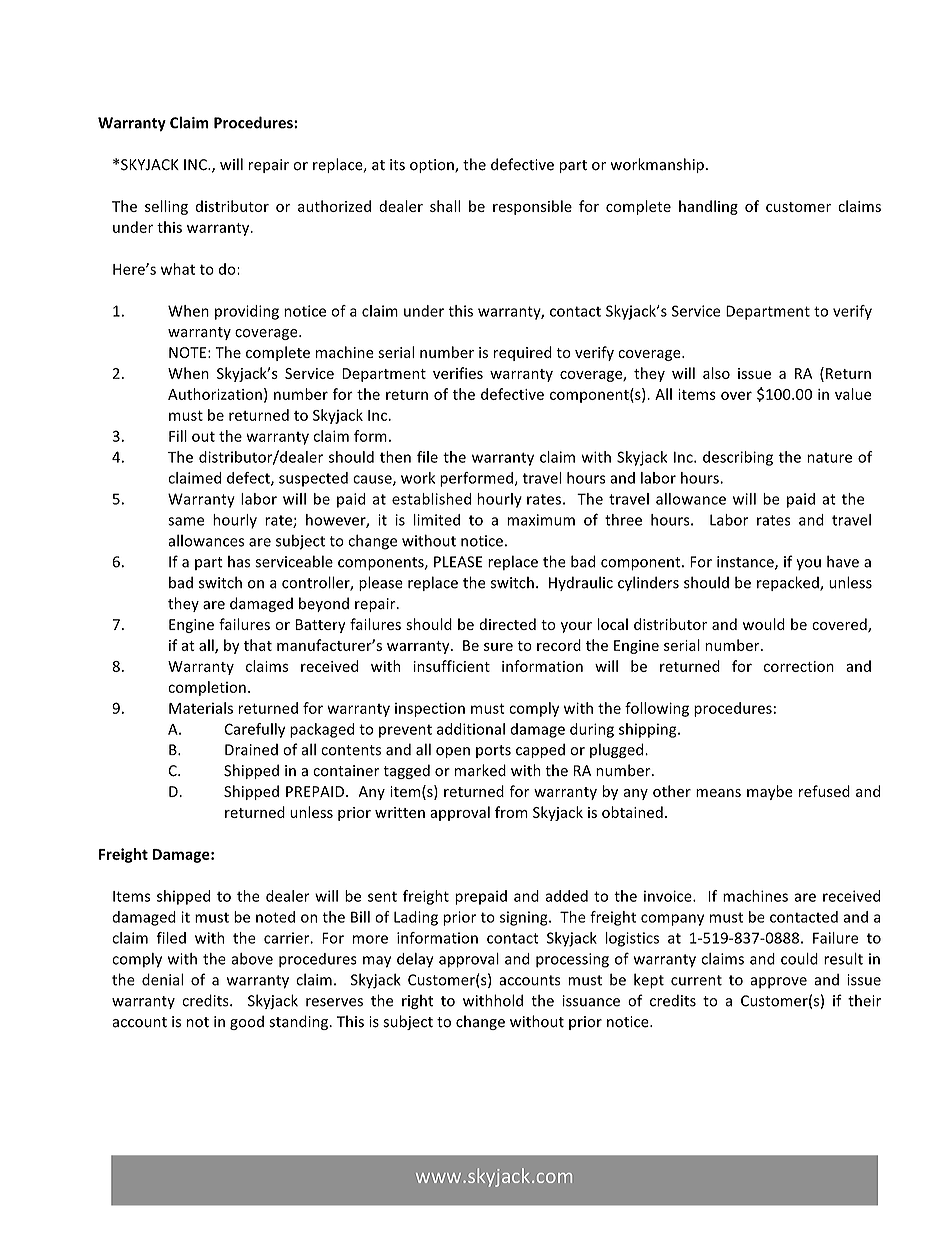 The image size is (952, 1233). I want to click on good, so click(247, 1022).
